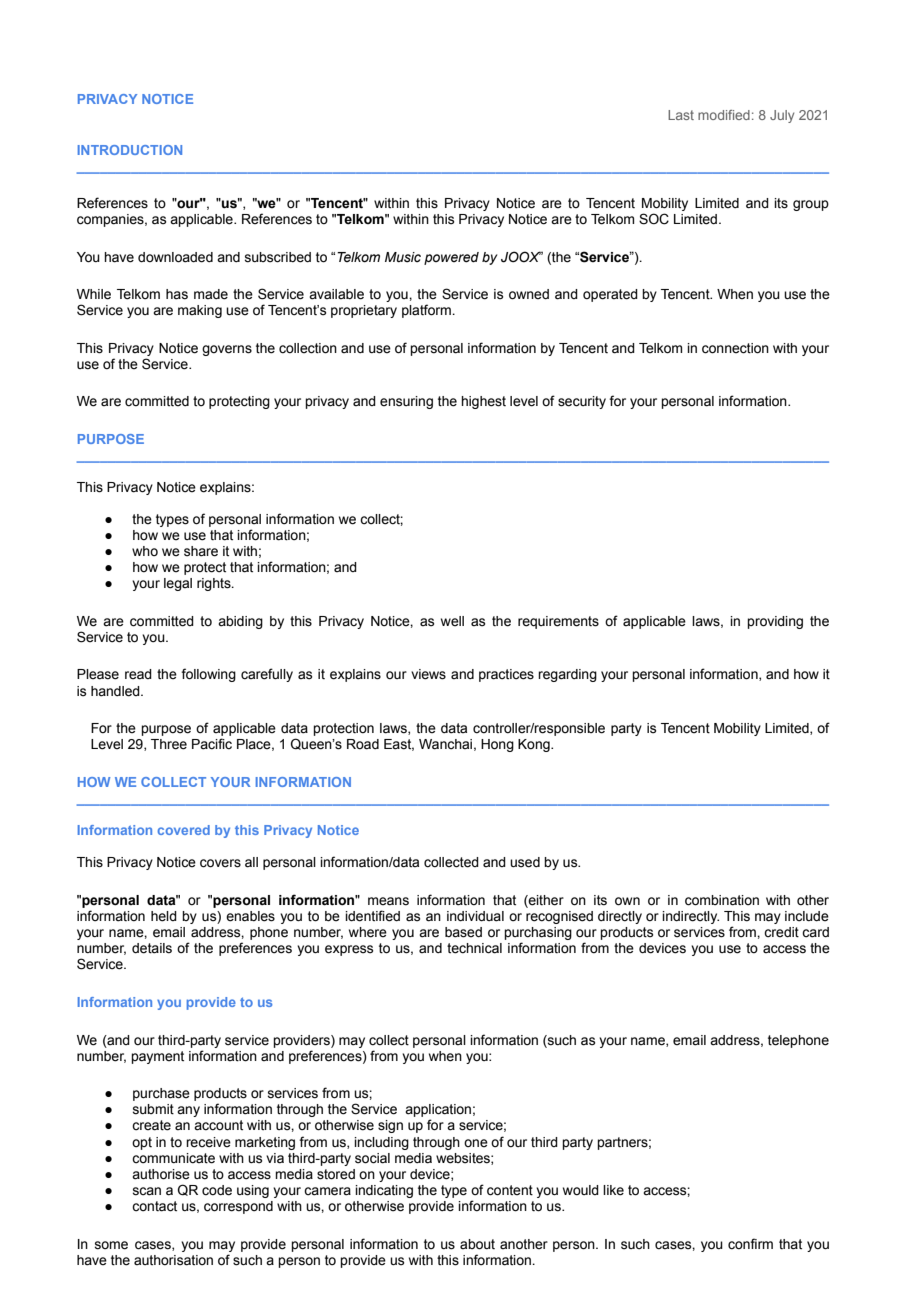 This image has height=1307, width=924. Describe the element at coordinates (154, 1206) in the image. I see `contact` at that location.
